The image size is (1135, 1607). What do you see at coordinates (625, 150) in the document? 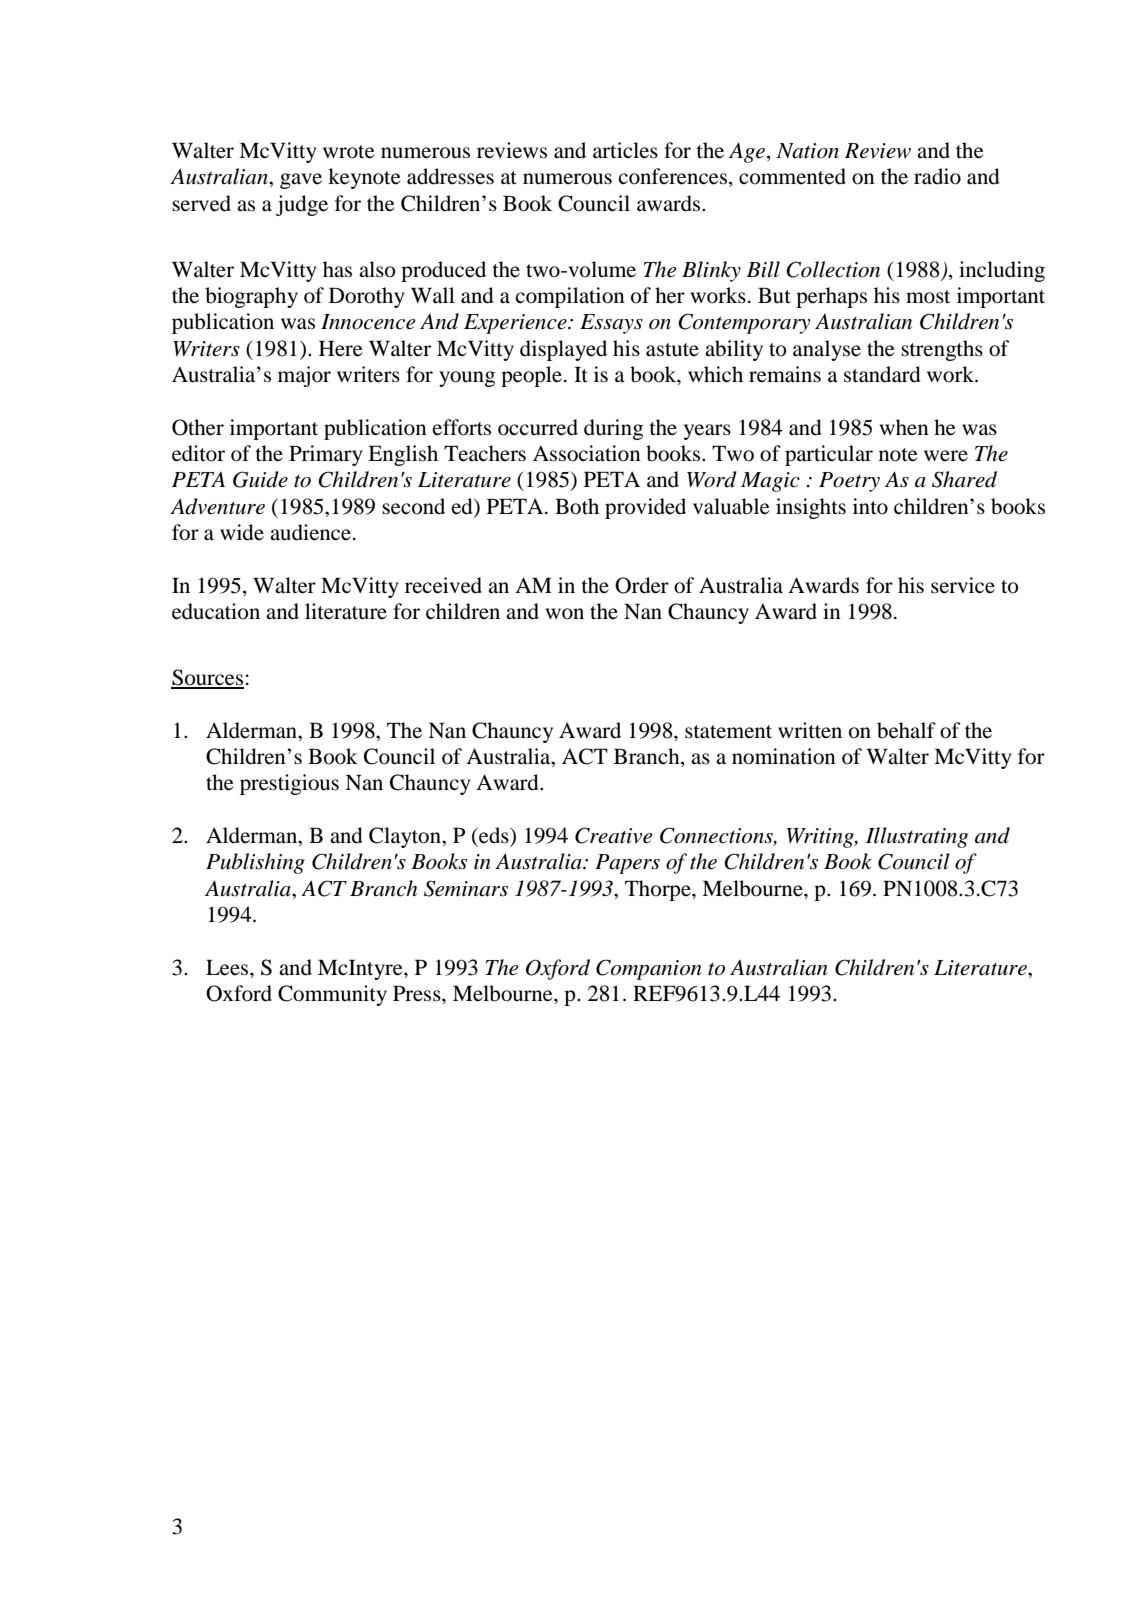
I see `articles` at bounding box center [625, 150].
